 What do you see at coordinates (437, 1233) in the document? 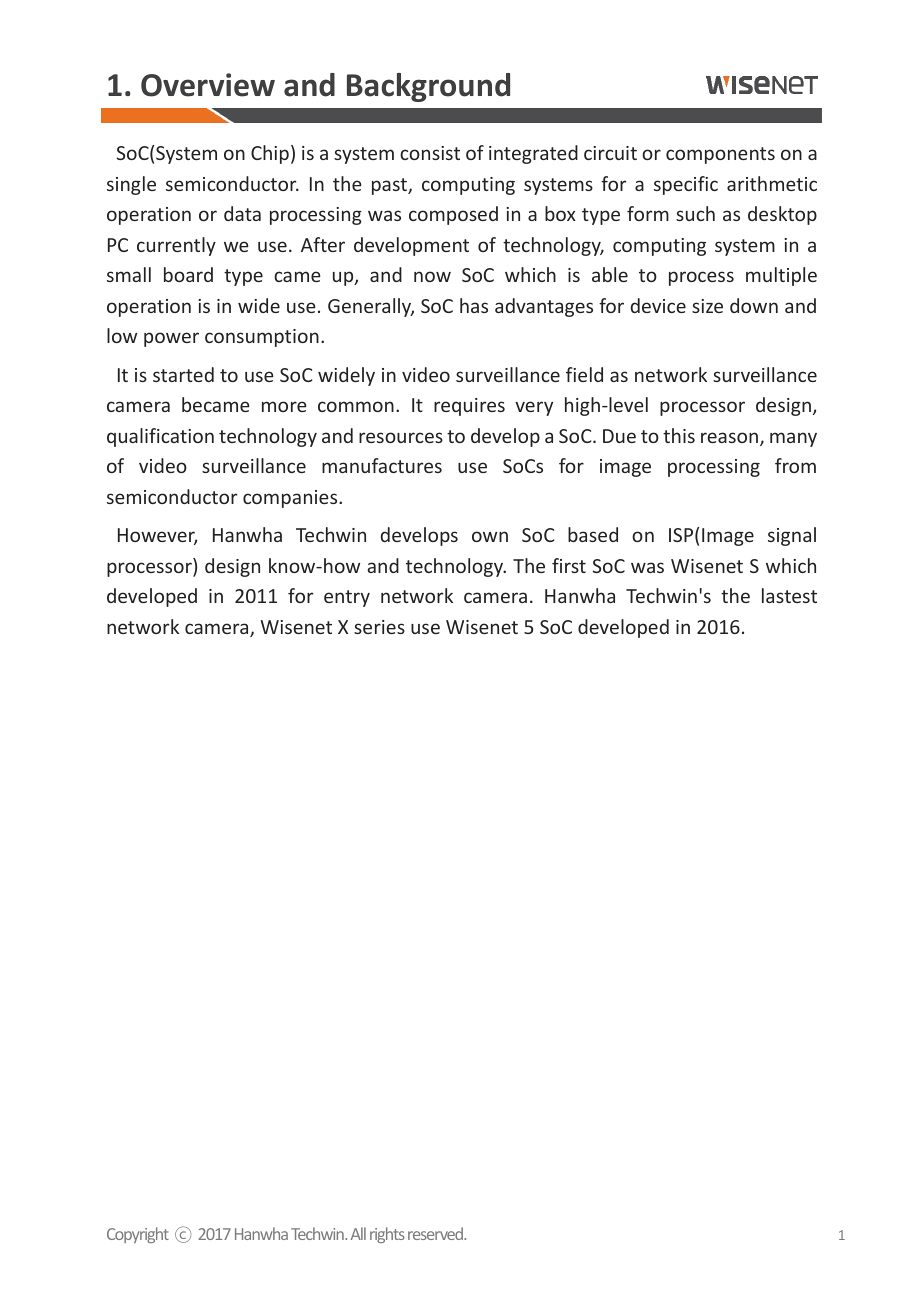
I see `reserved` at bounding box center [437, 1233].
